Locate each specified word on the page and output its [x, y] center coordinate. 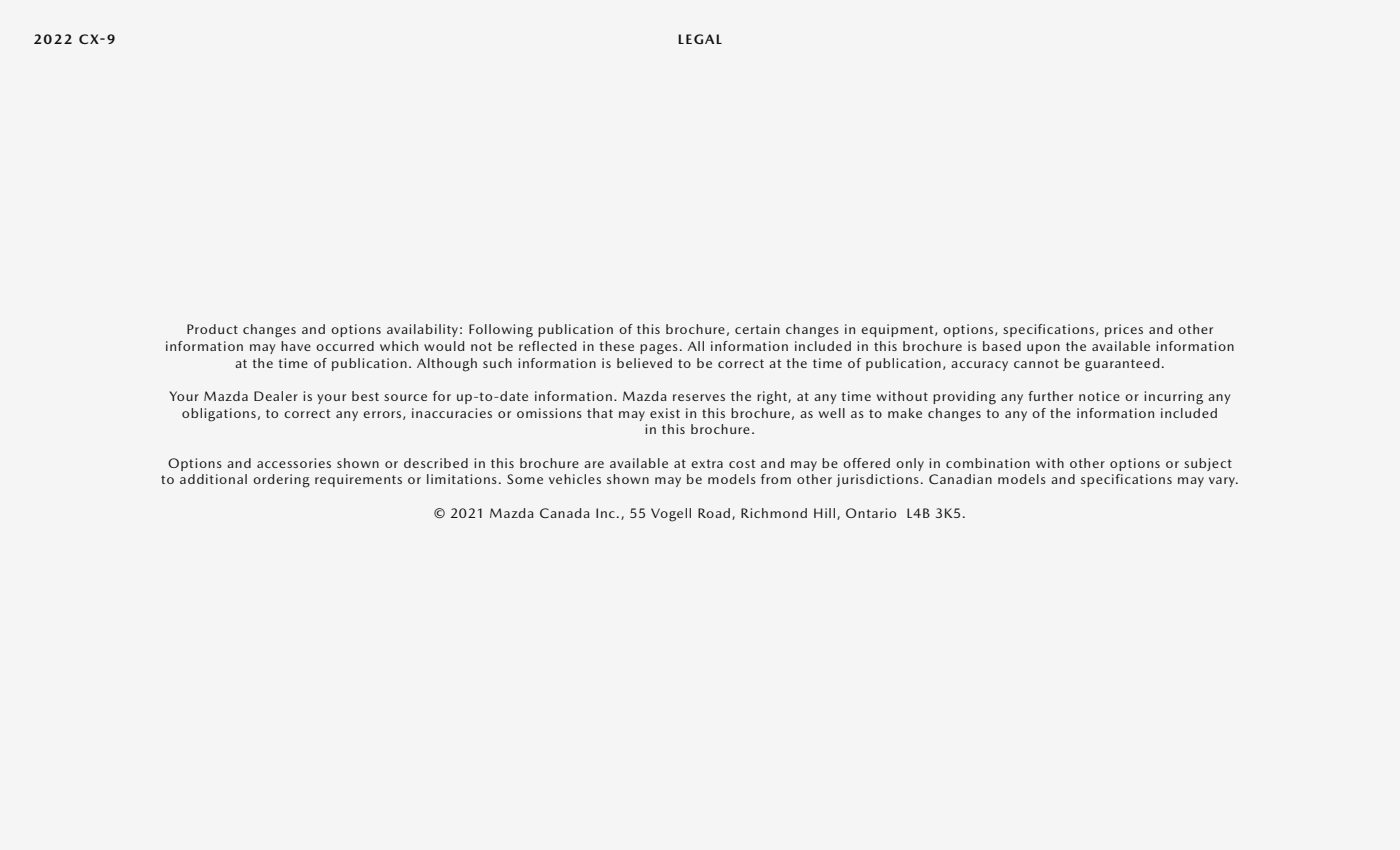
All [695, 346]
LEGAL [700, 39]
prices [1124, 330]
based [1002, 346]
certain [757, 329]
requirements [358, 480]
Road [715, 514]
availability [422, 330]
